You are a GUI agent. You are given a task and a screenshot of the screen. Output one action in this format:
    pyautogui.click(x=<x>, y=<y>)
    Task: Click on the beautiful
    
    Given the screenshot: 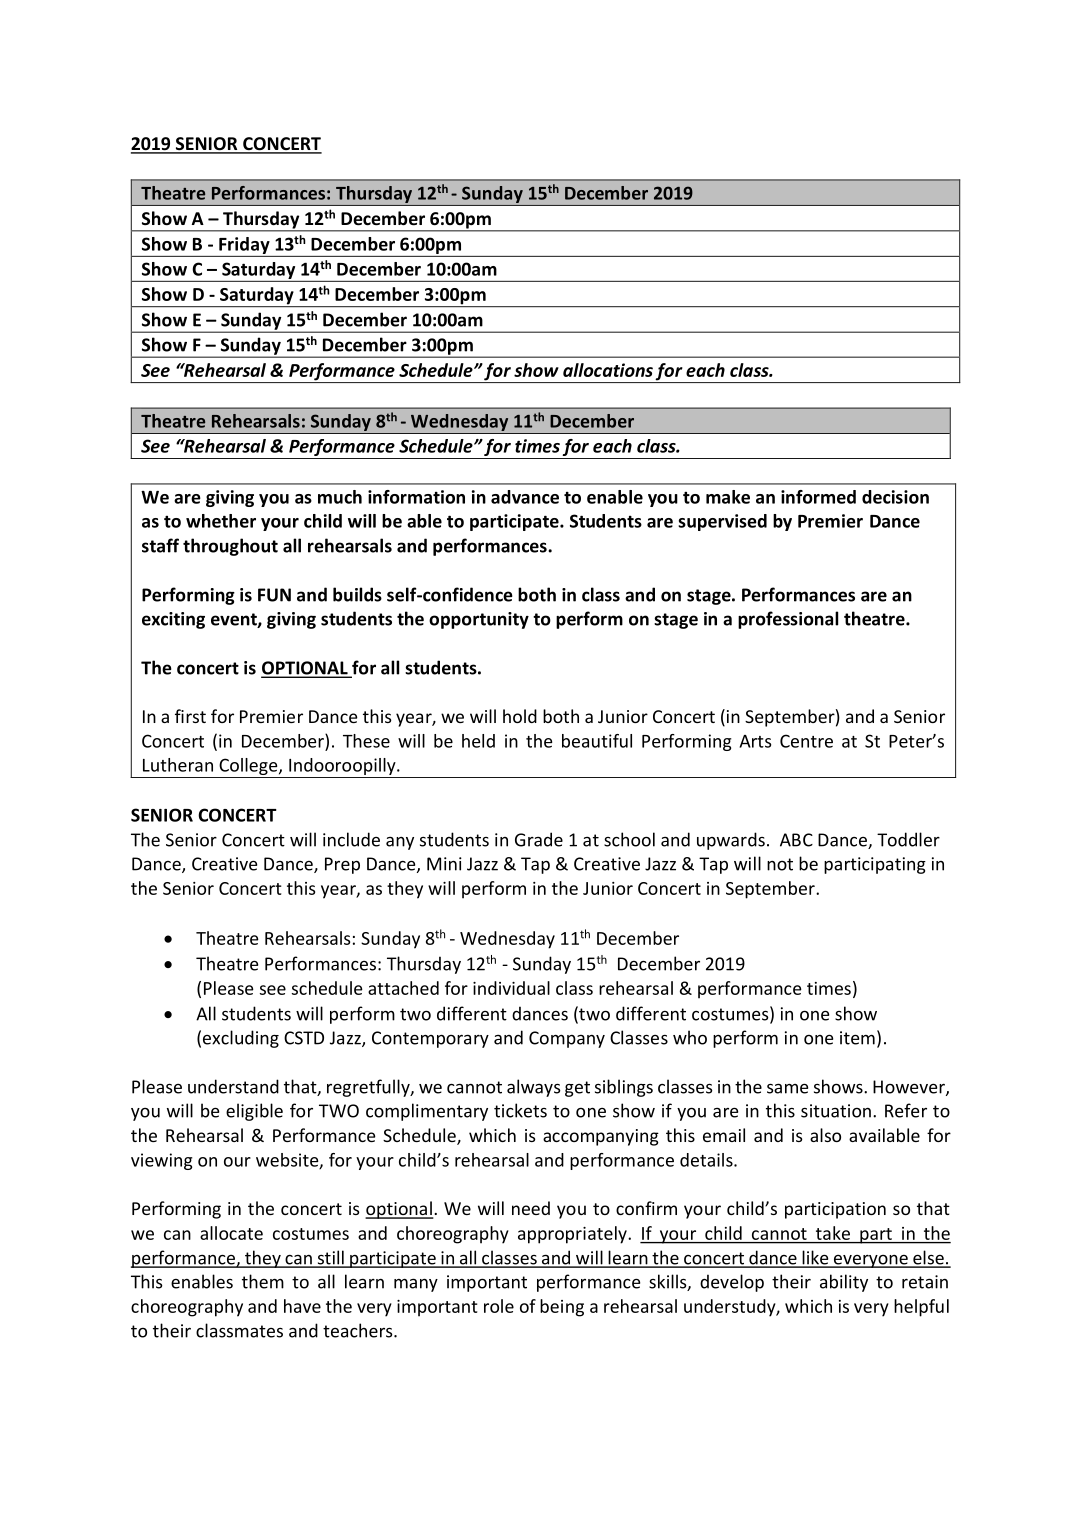 What is the action you would take?
    pyautogui.click(x=597, y=741)
